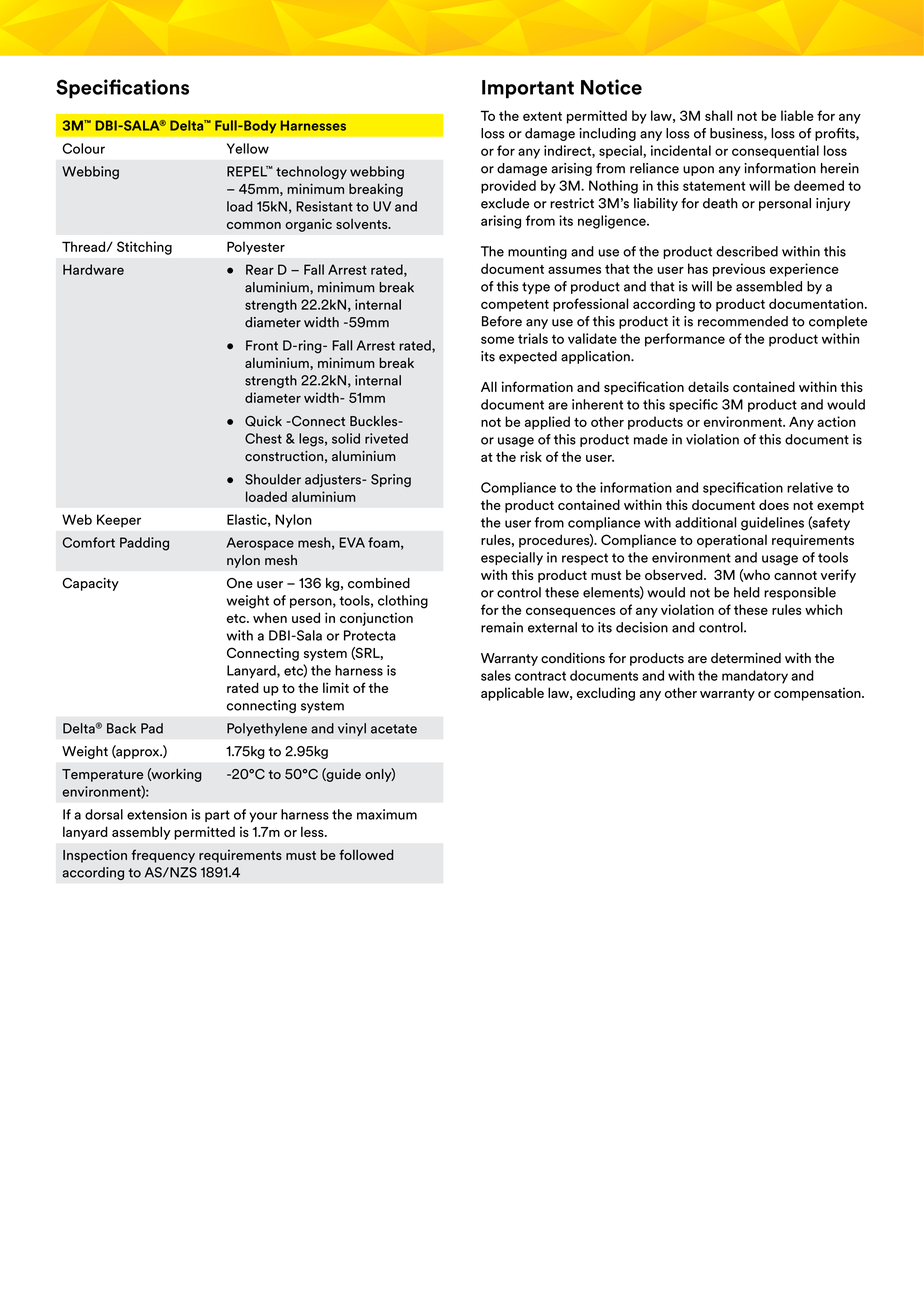  What do you see at coordinates (141, 833) in the page?
I see `assembly` at bounding box center [141, 833].
